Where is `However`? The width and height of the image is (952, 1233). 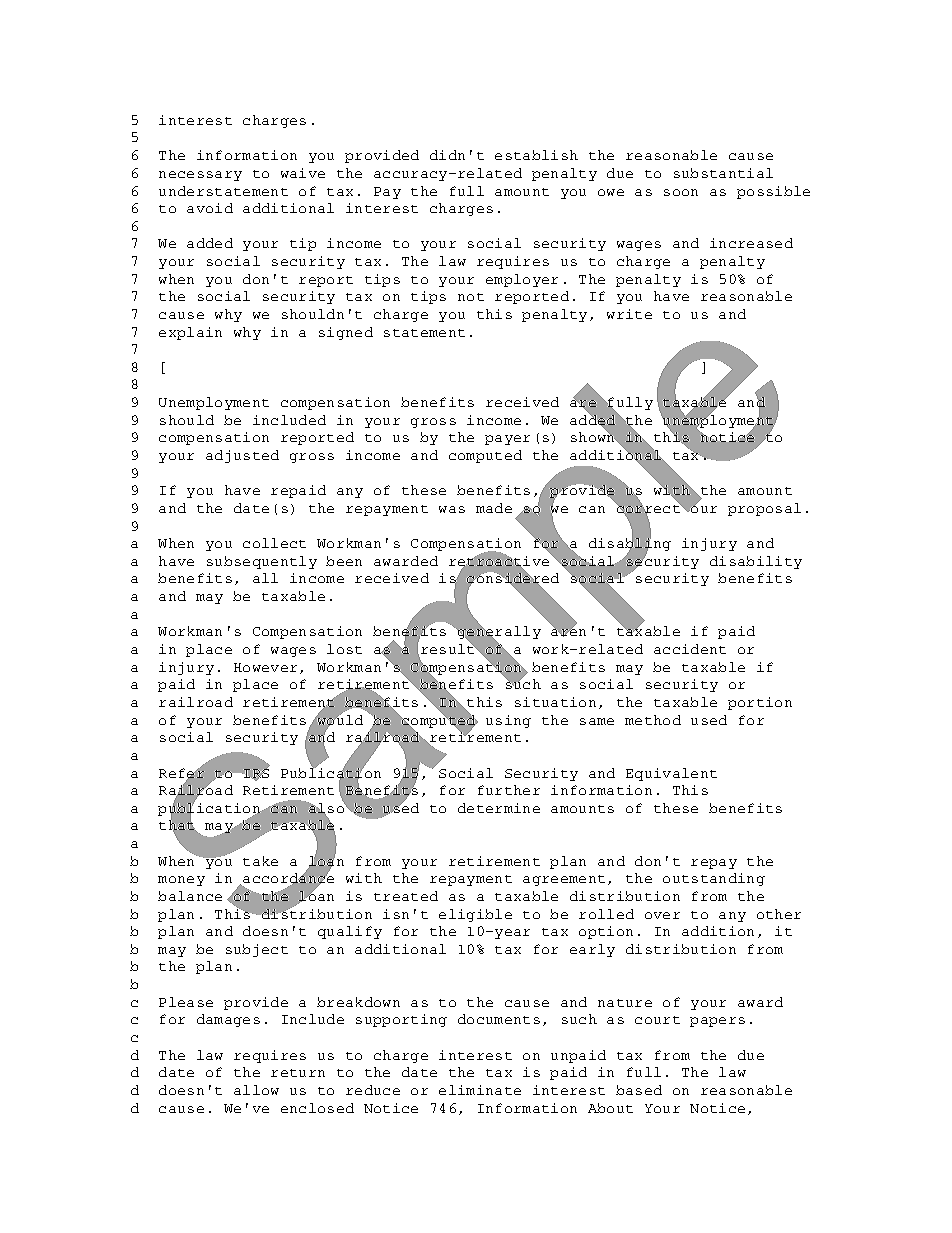
However is located at coordinates (265, 667).
